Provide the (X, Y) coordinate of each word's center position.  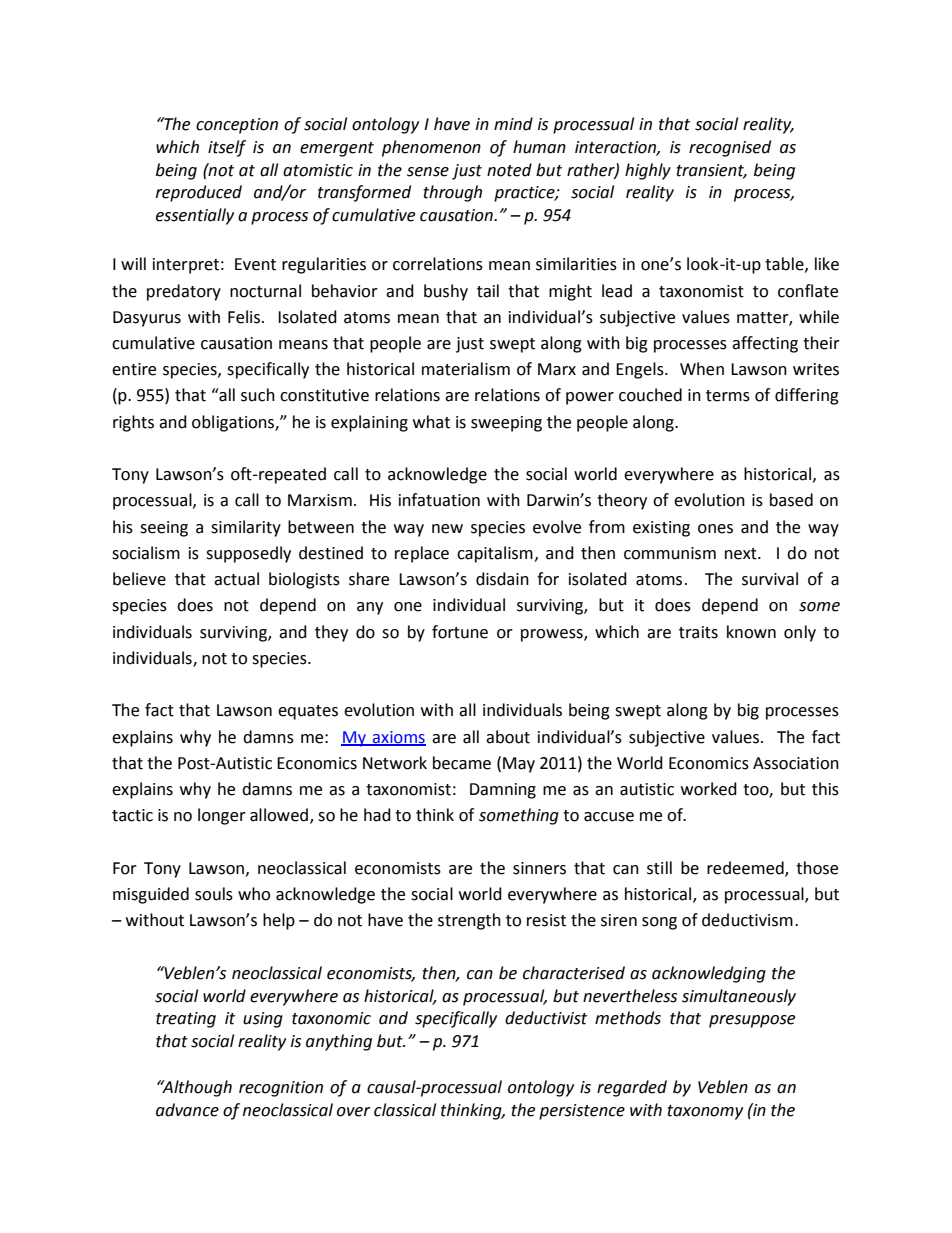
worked (709, 789)
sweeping (506, 424)
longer (222, 816)
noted (509, 170)
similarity (246, 528)
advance (187, 1110)
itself (227, 148)
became (462, 763)
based (791, 500)
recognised (730, 148)
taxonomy (705, 1112)
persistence (582, 1112)
